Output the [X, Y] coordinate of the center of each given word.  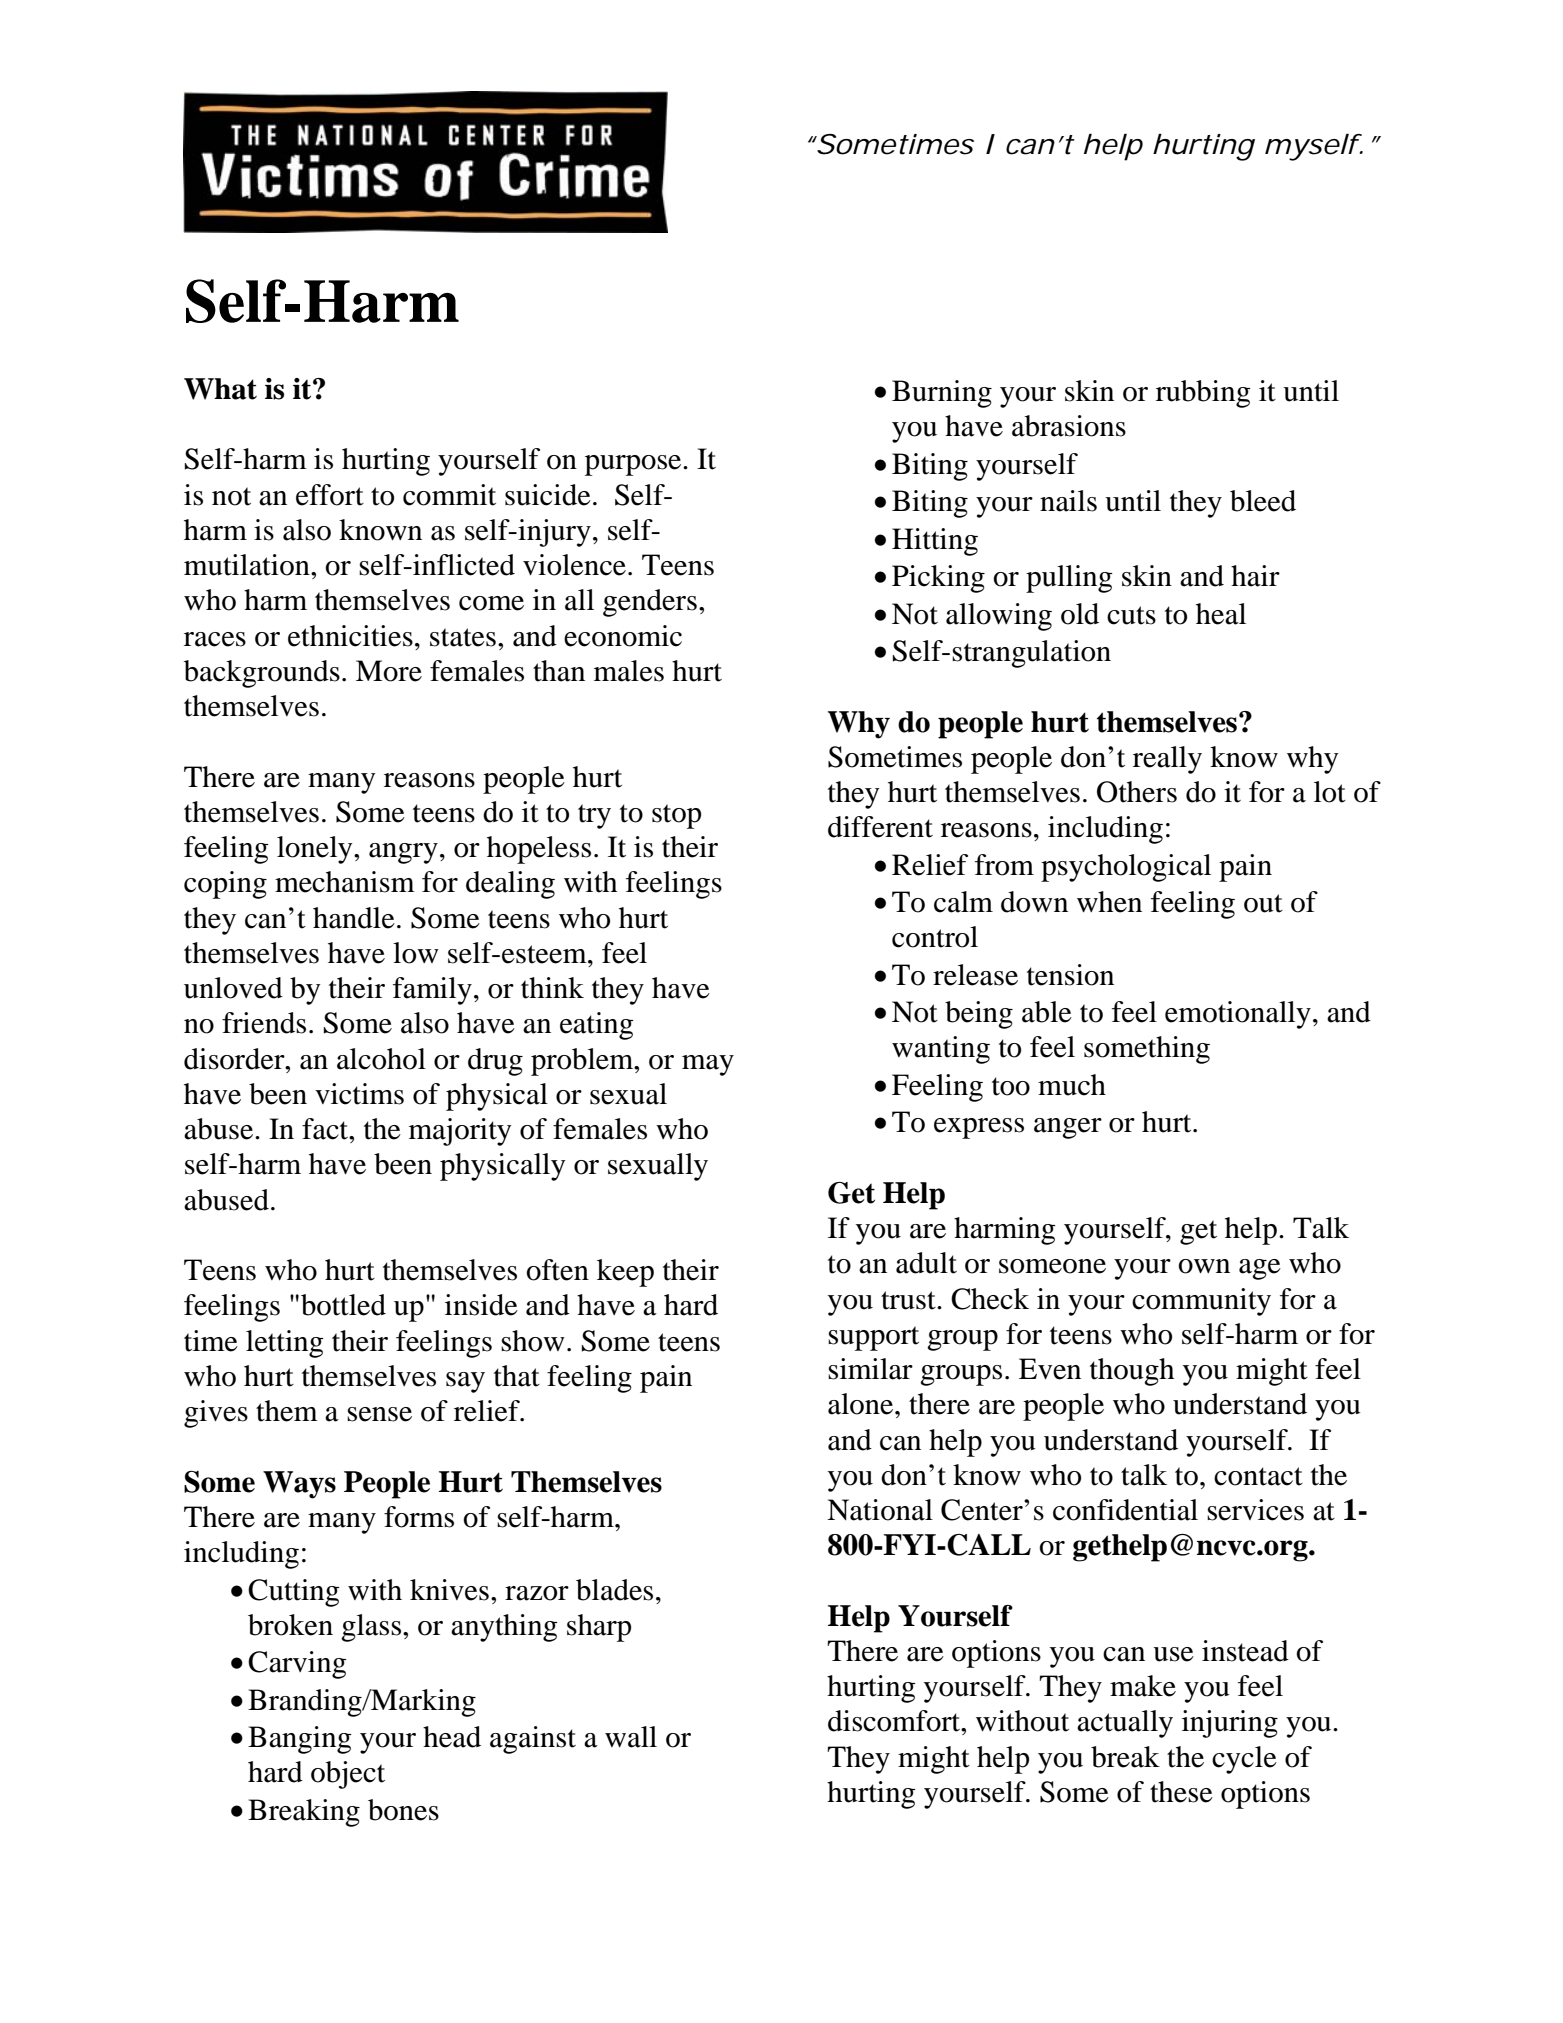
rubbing [1203, 394]
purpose [634, 465]
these [1181, 1792]
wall [631, 1737]
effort [330, 495]
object [348, 1775]
